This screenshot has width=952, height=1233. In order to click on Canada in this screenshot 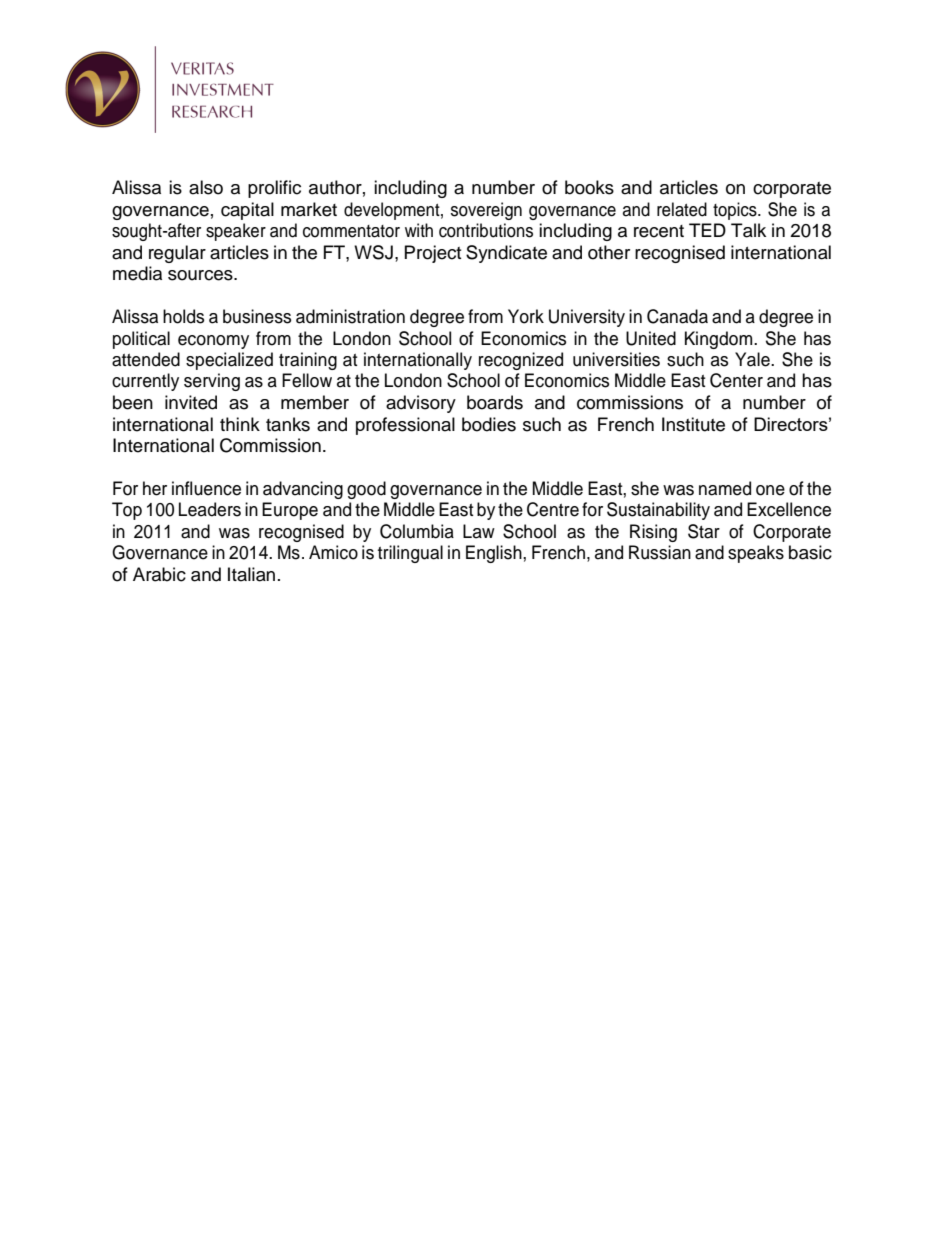, I will do `click(677, 316)`.
